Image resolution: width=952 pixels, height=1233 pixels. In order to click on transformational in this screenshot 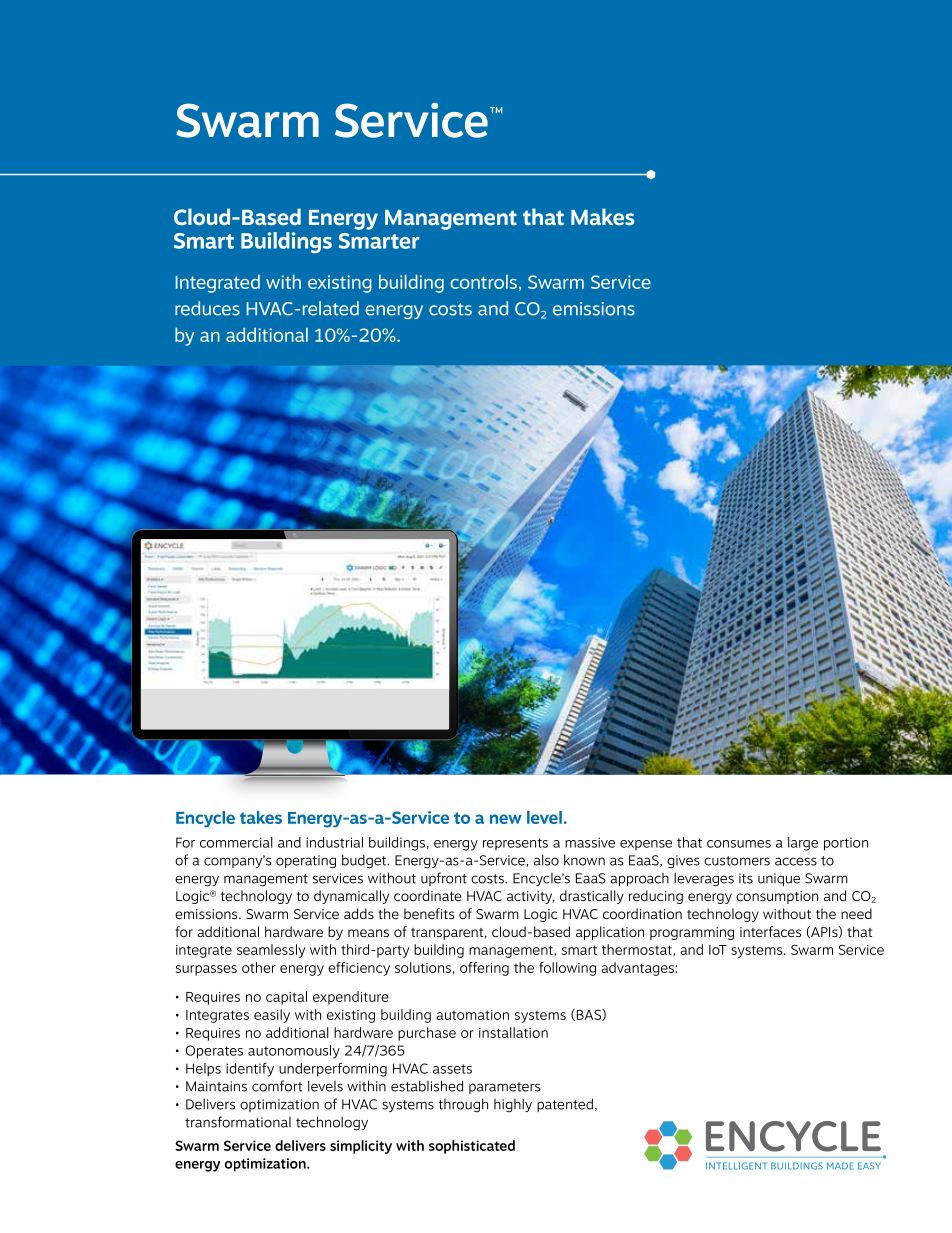, I will do `click(238, 1122)`.
